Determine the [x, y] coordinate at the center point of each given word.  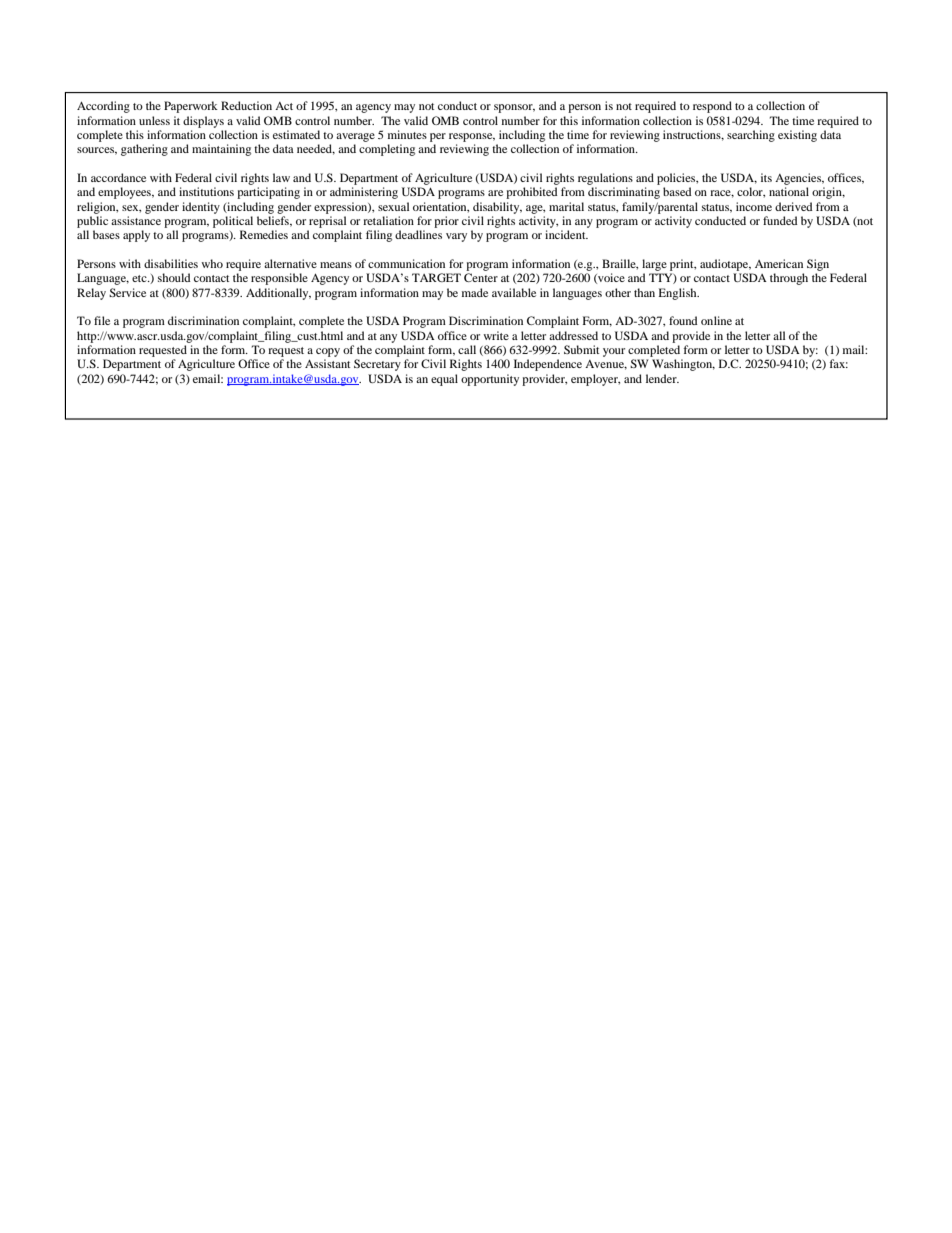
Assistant [328, 363]
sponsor [514, 108]
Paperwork [191, 107]
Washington [683, 365]
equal [444, 380]
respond [712, 107]
